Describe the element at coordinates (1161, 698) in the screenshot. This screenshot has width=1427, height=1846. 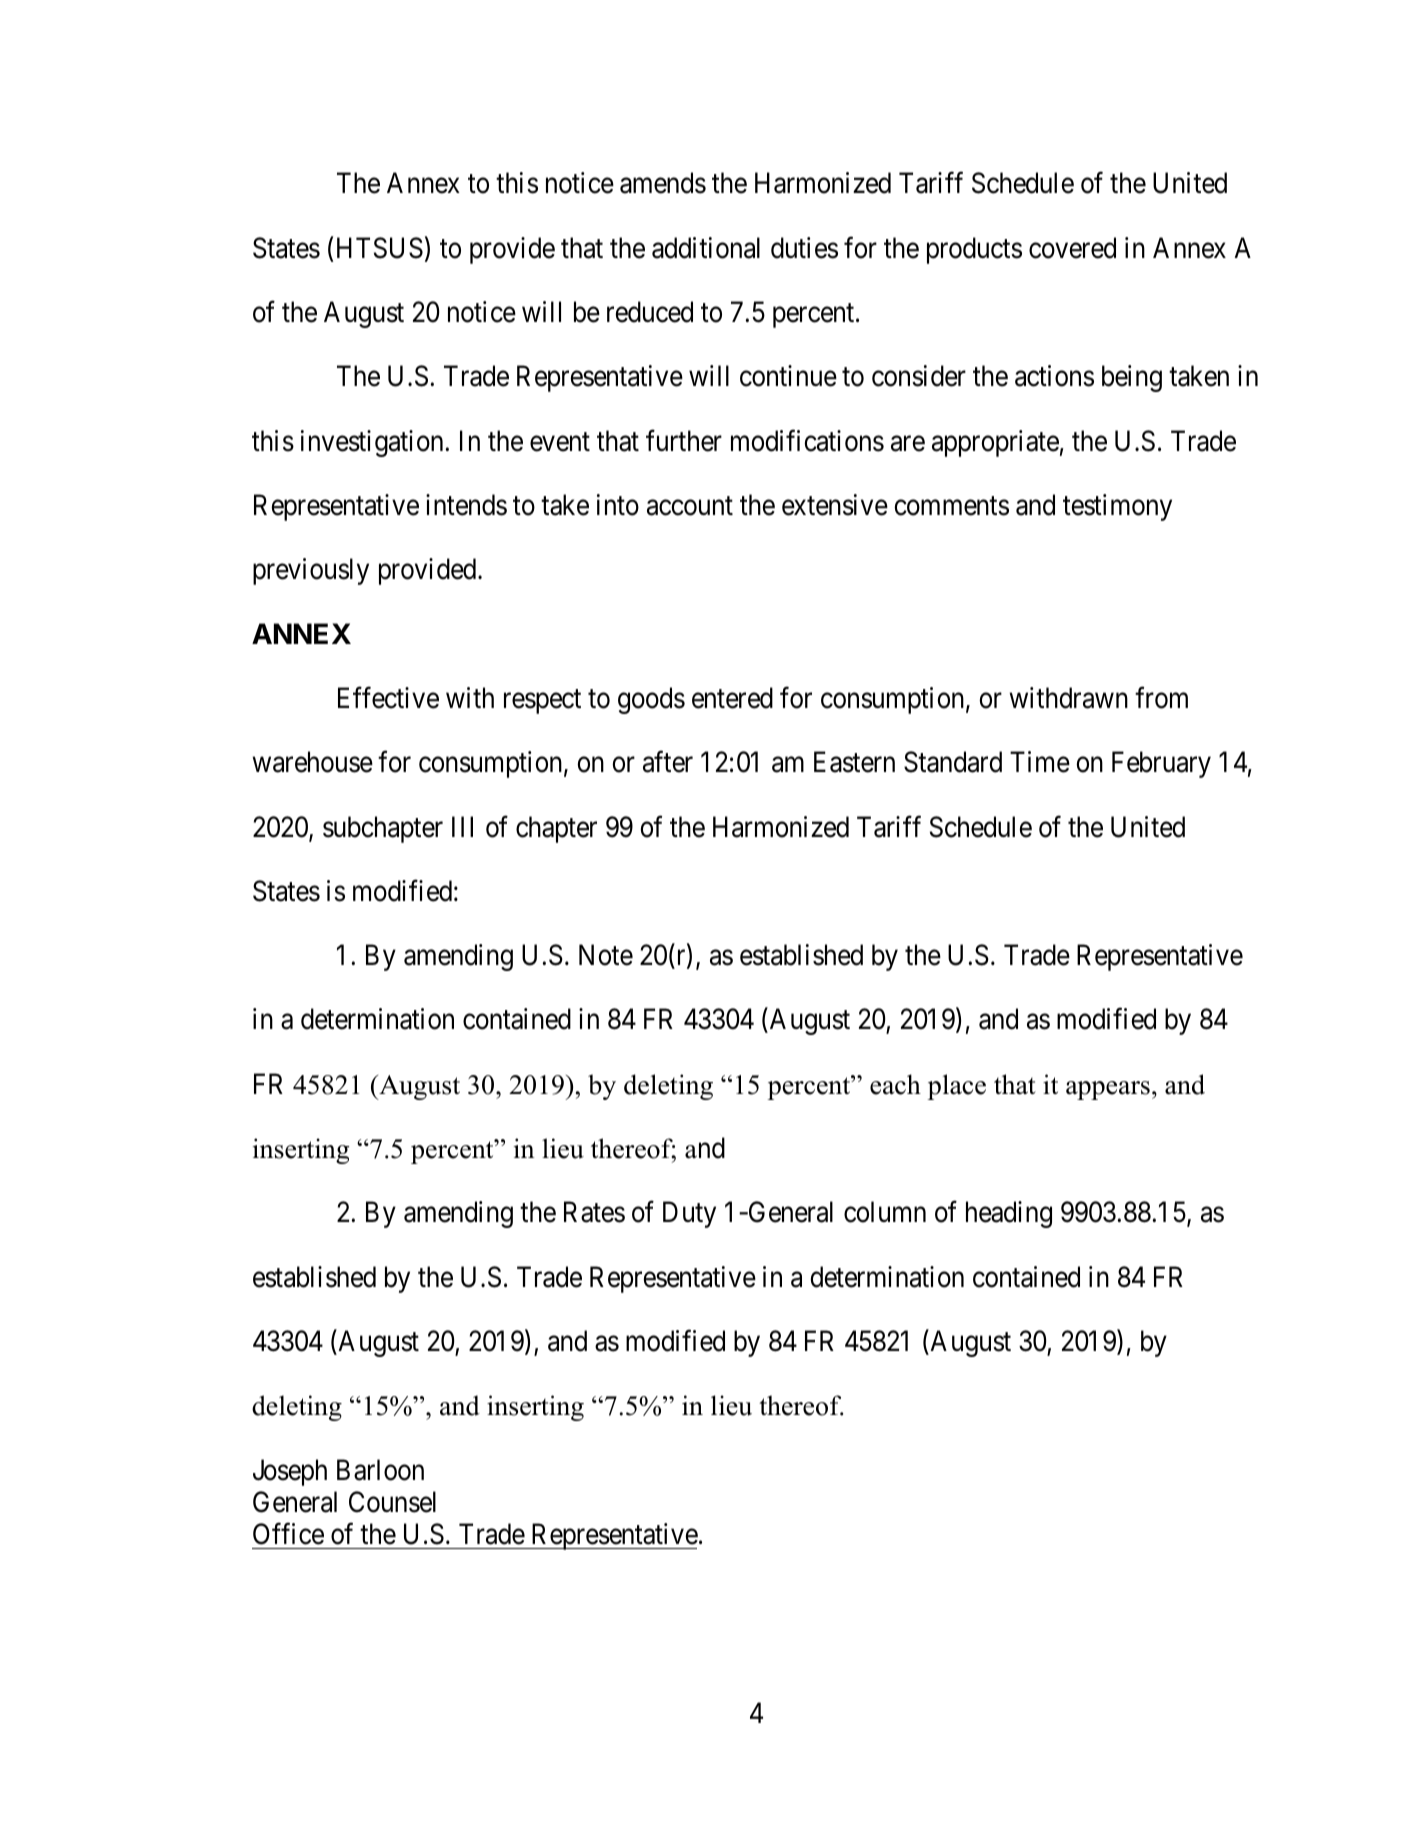
I see `from` at that location.
